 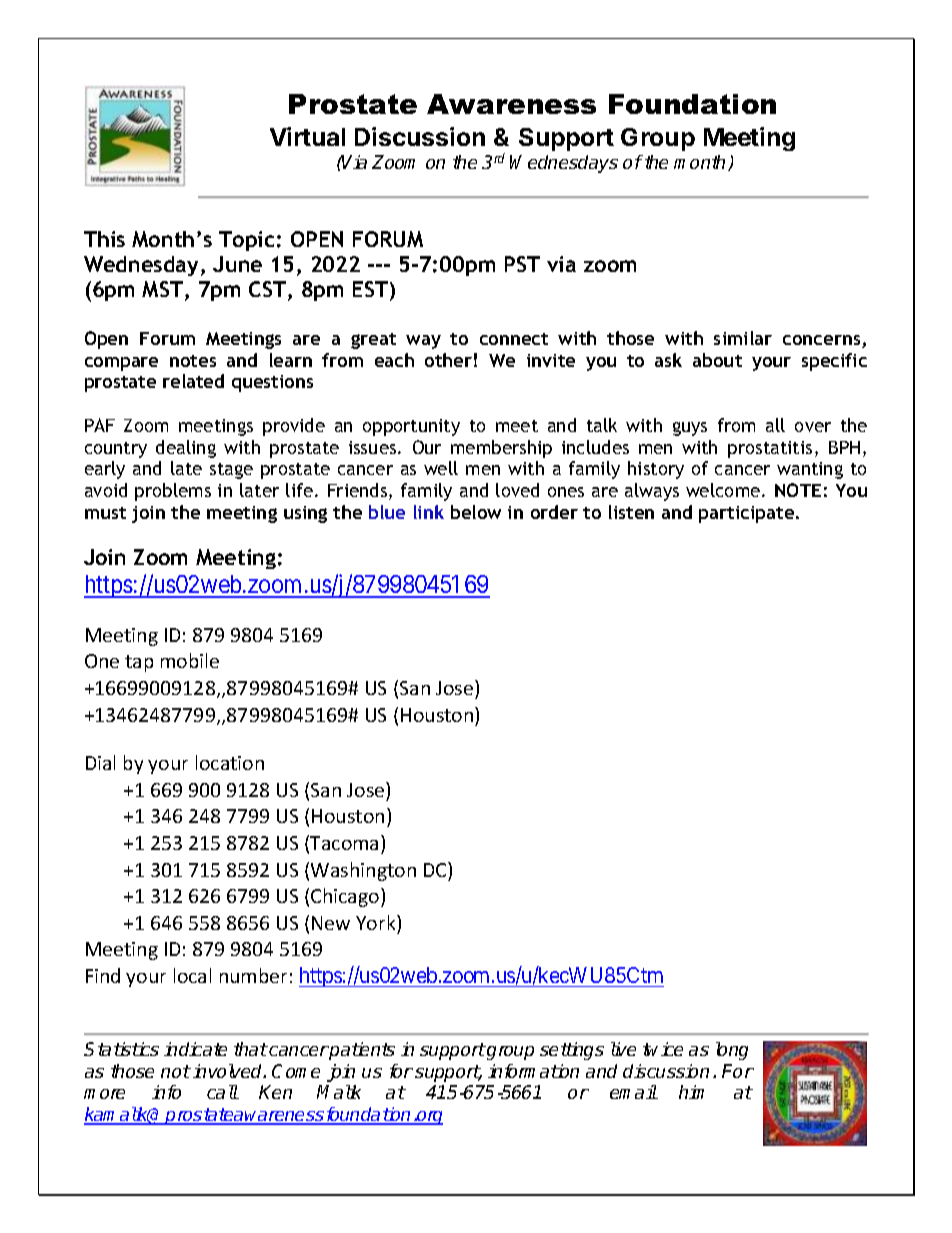 What do you see at coordinates (663, 1049) in the screenshot?
I see `twice` at bounding box center [663, 1049].
